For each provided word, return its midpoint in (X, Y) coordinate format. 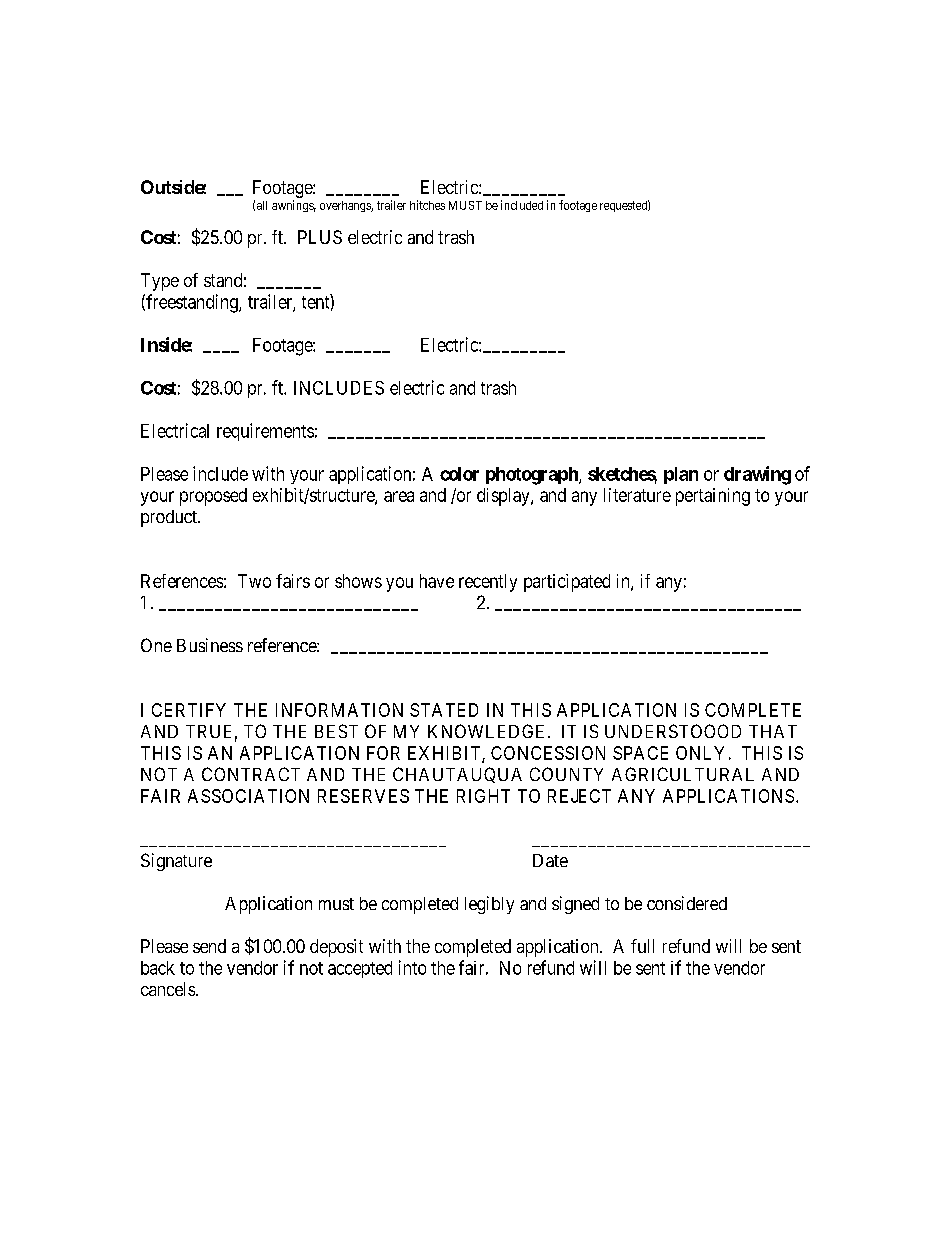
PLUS (320, 237)
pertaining (713, 497)
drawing (757, 475)
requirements (265, 432)
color (459, 474)
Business (210, 645)
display (504, 497)
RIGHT (483, 796)
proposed (213, 497)
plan (681, 475)
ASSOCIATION (248, 796)
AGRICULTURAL (683, 774)
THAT (773, 731)
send (209, 946)
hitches (427, 205)
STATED (444, 710)
